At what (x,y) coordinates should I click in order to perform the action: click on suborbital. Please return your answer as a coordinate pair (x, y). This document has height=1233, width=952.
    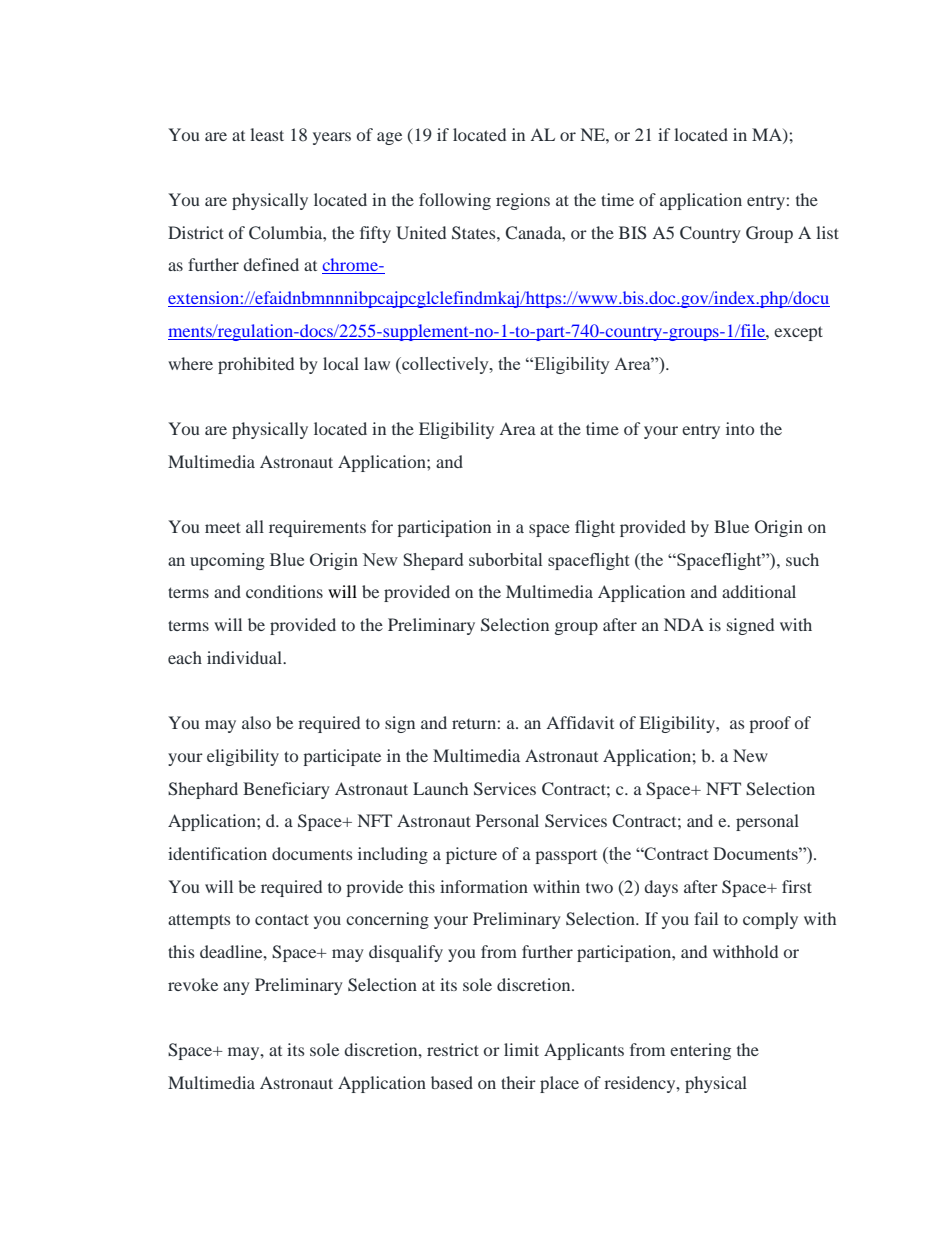
    Looking at the image, I should click on (505, 559).
